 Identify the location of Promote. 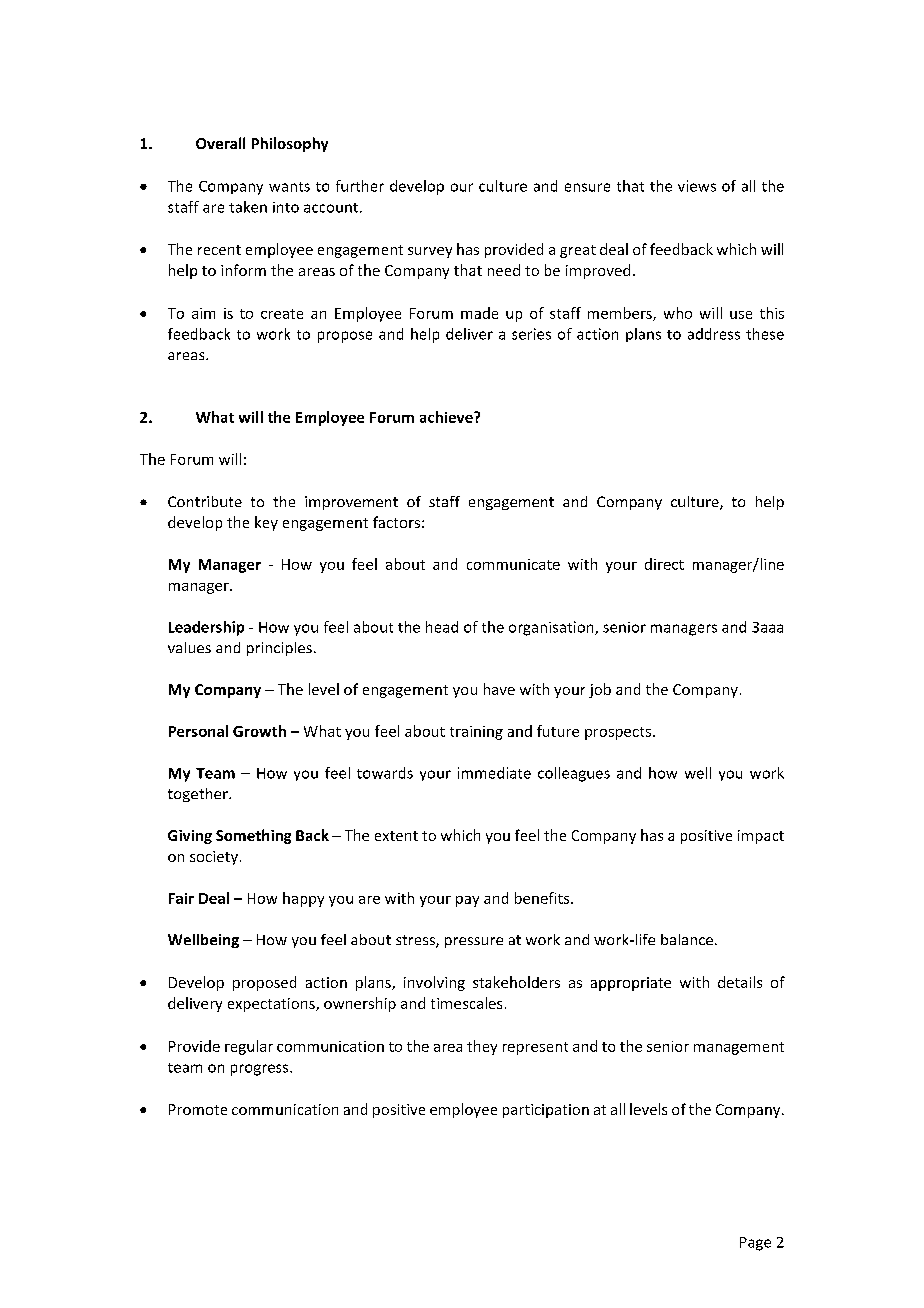
(198, 1109).
